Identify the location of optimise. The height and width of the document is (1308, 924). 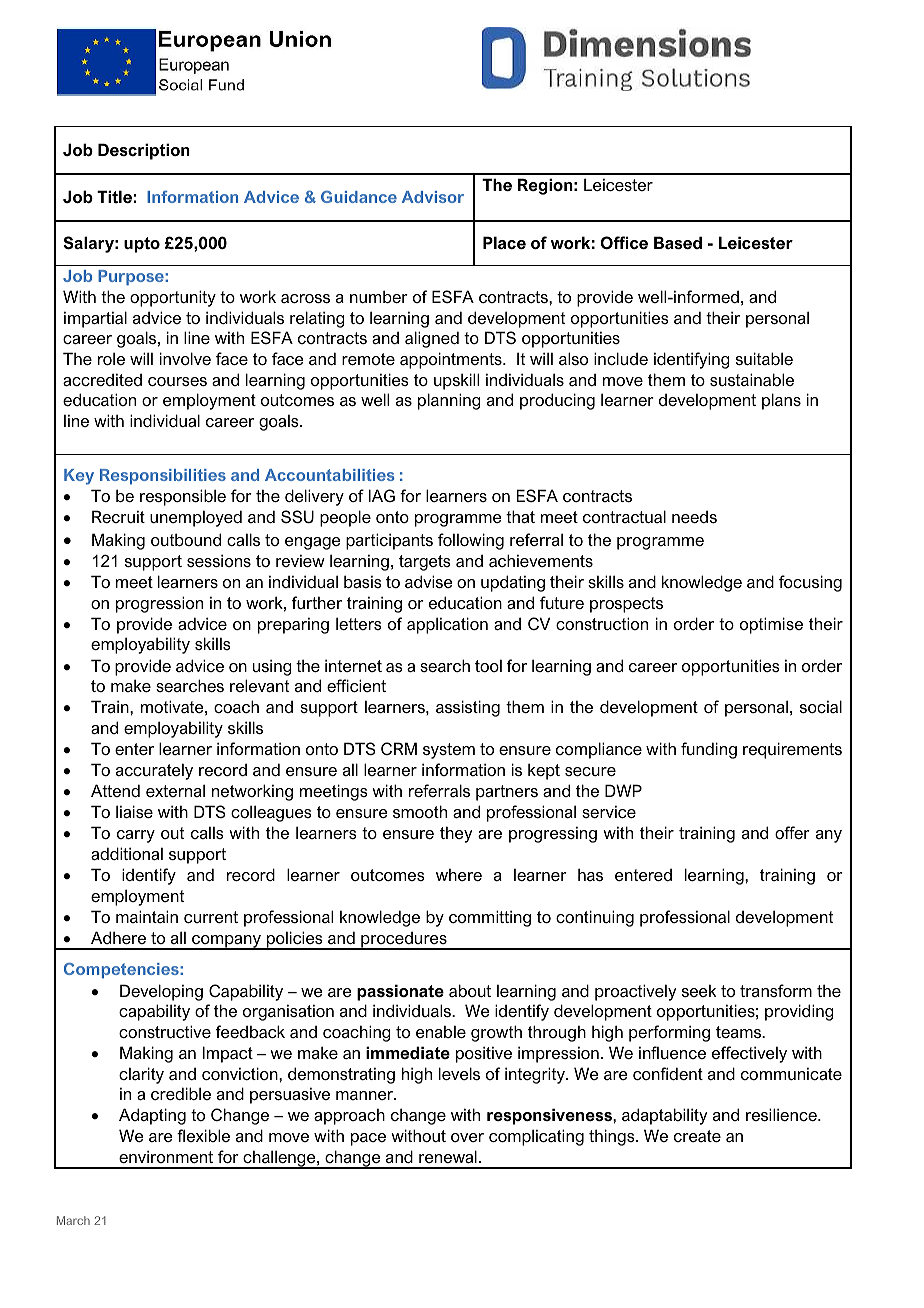
(771, 625).
